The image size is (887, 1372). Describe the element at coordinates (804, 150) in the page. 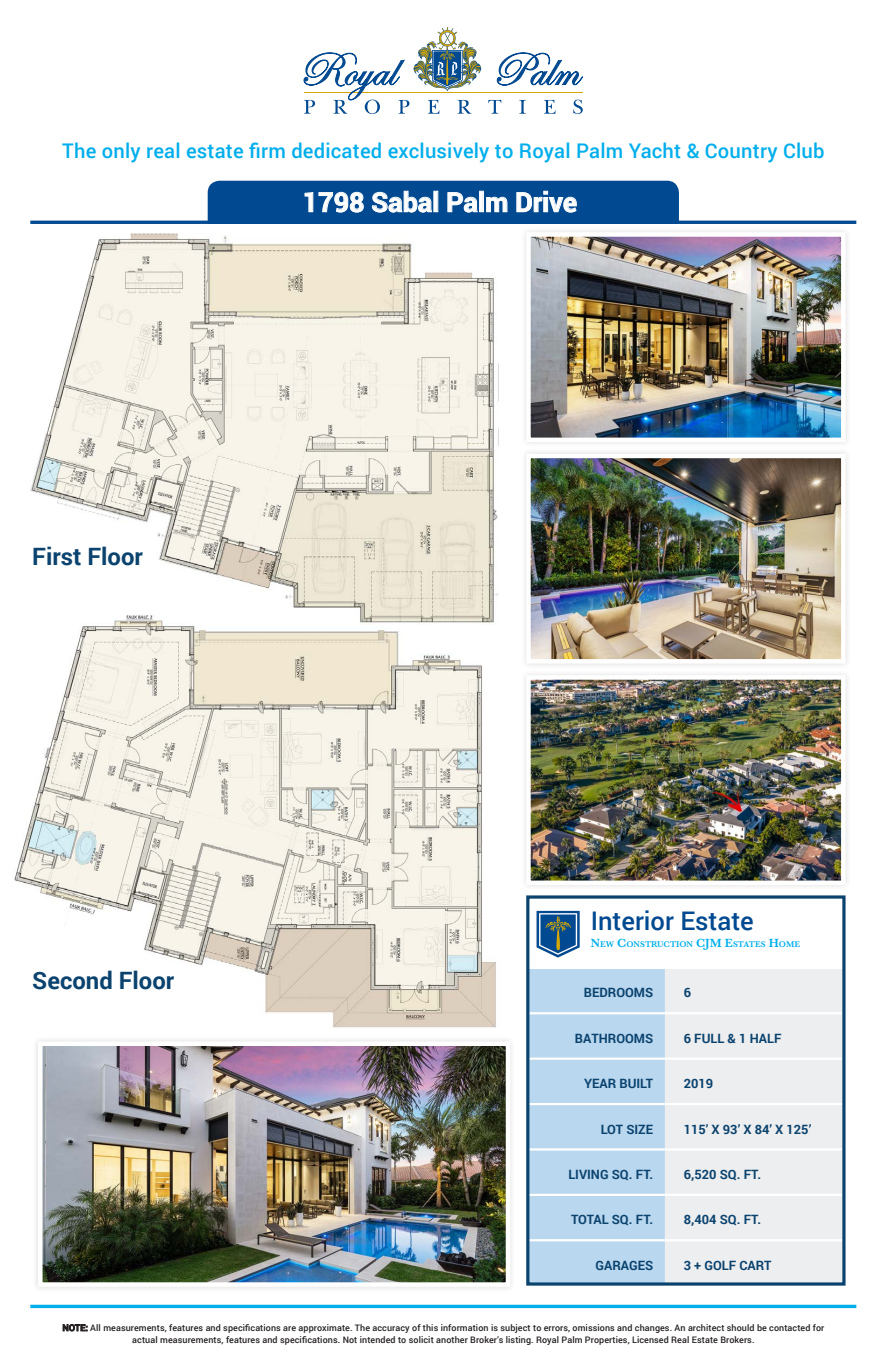

I see `Club` at that location.
